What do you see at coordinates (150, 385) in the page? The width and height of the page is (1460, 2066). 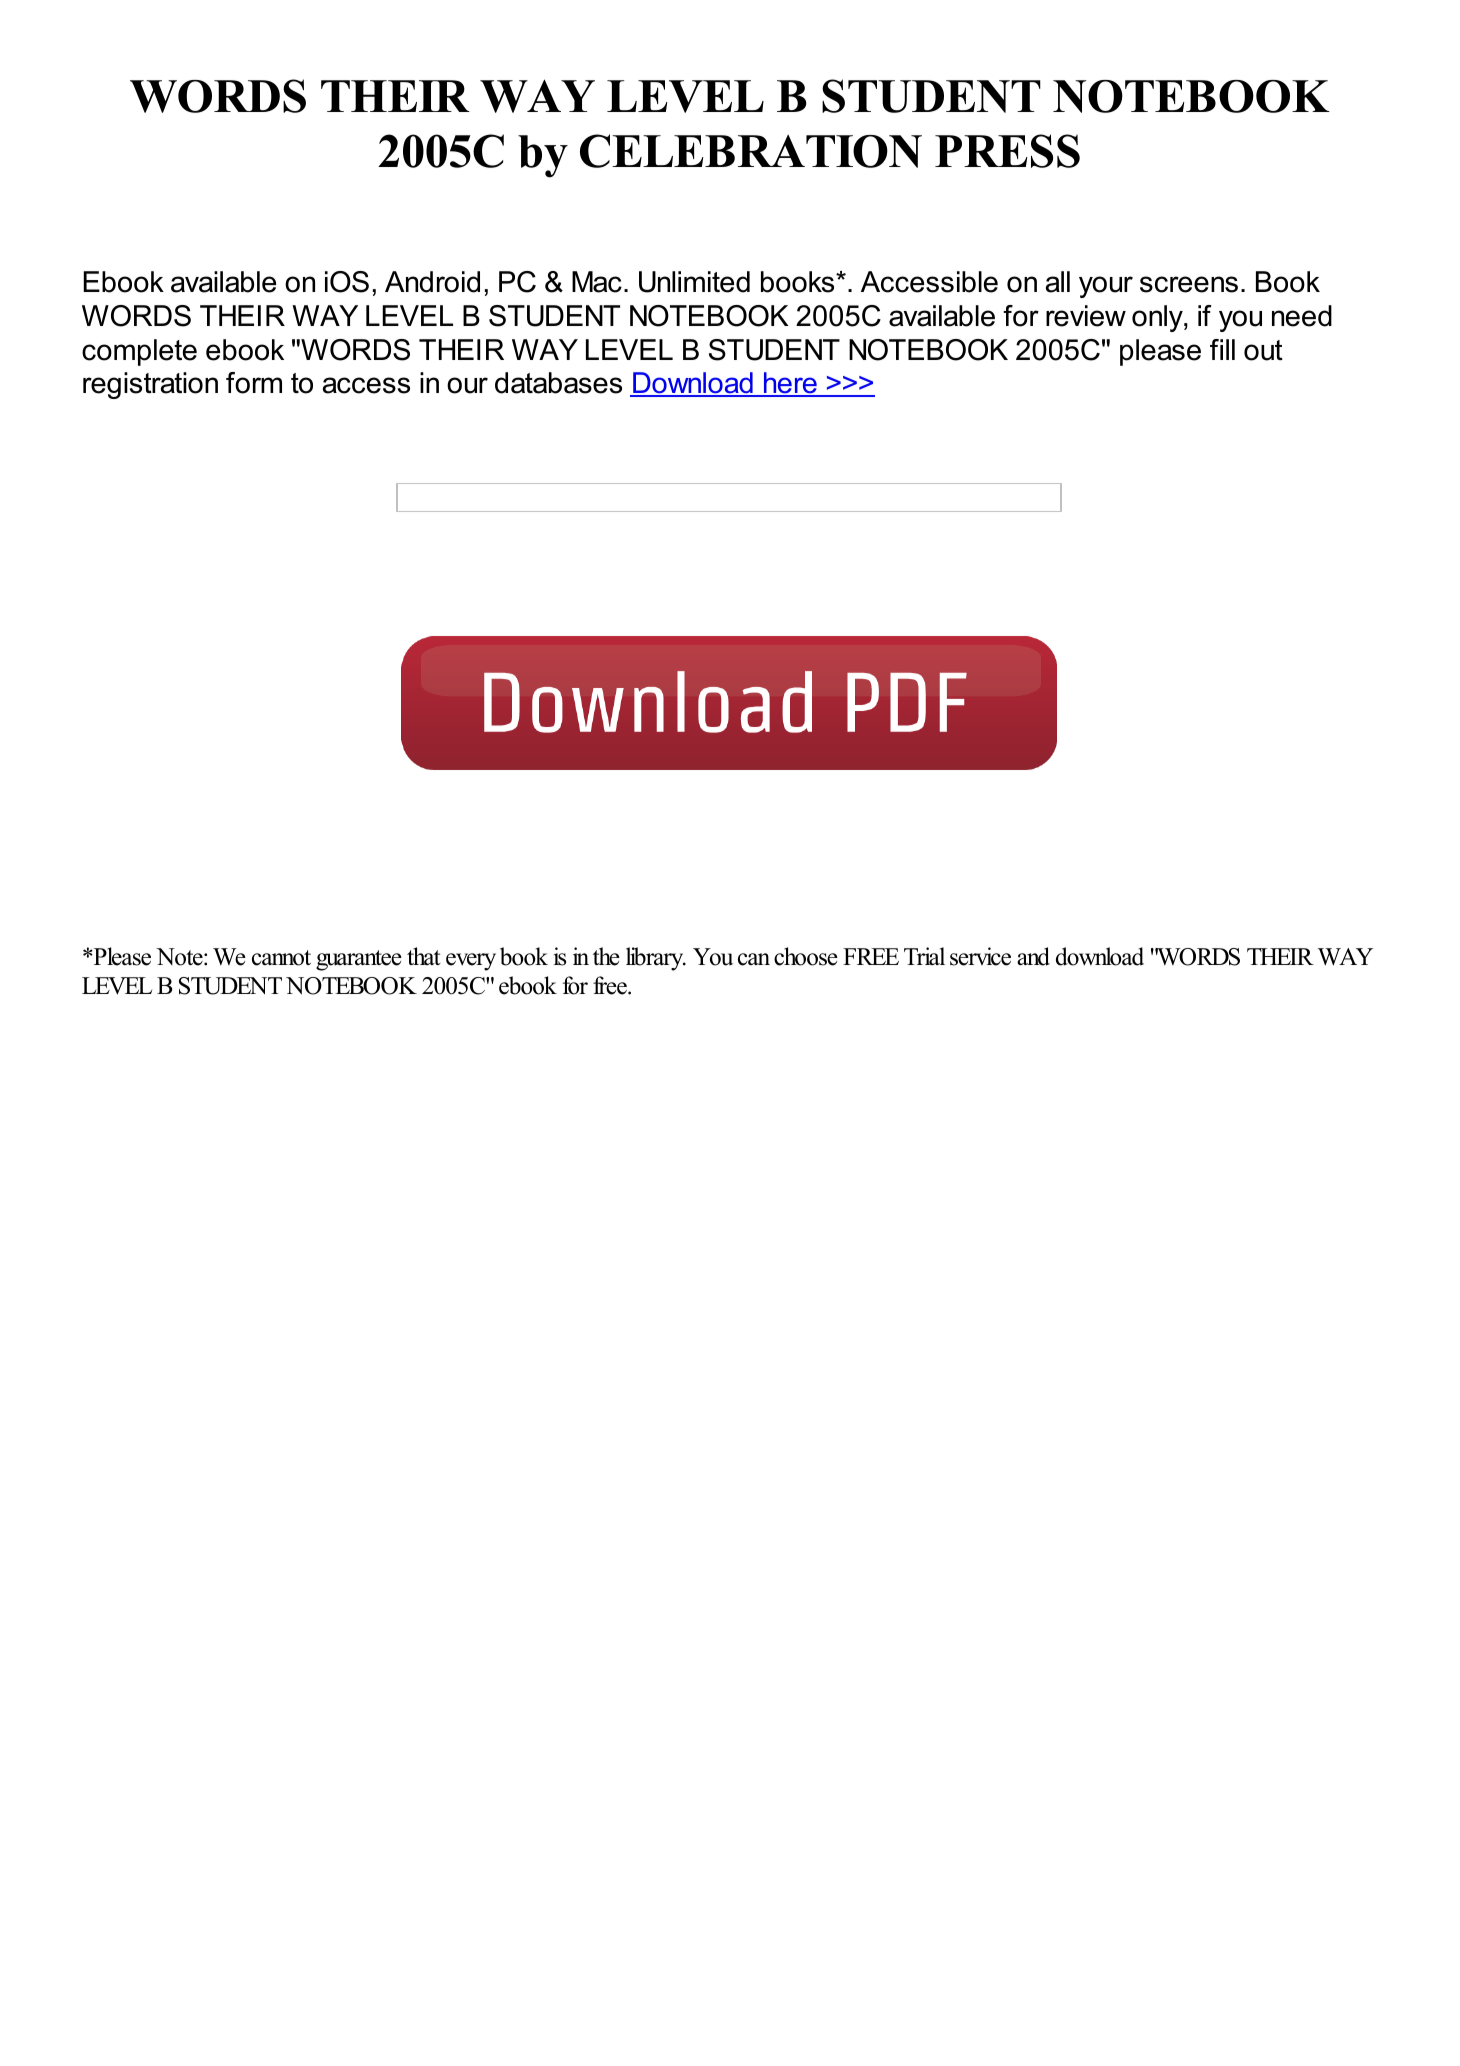 I see `registration` at bounding box center [150, 385].
